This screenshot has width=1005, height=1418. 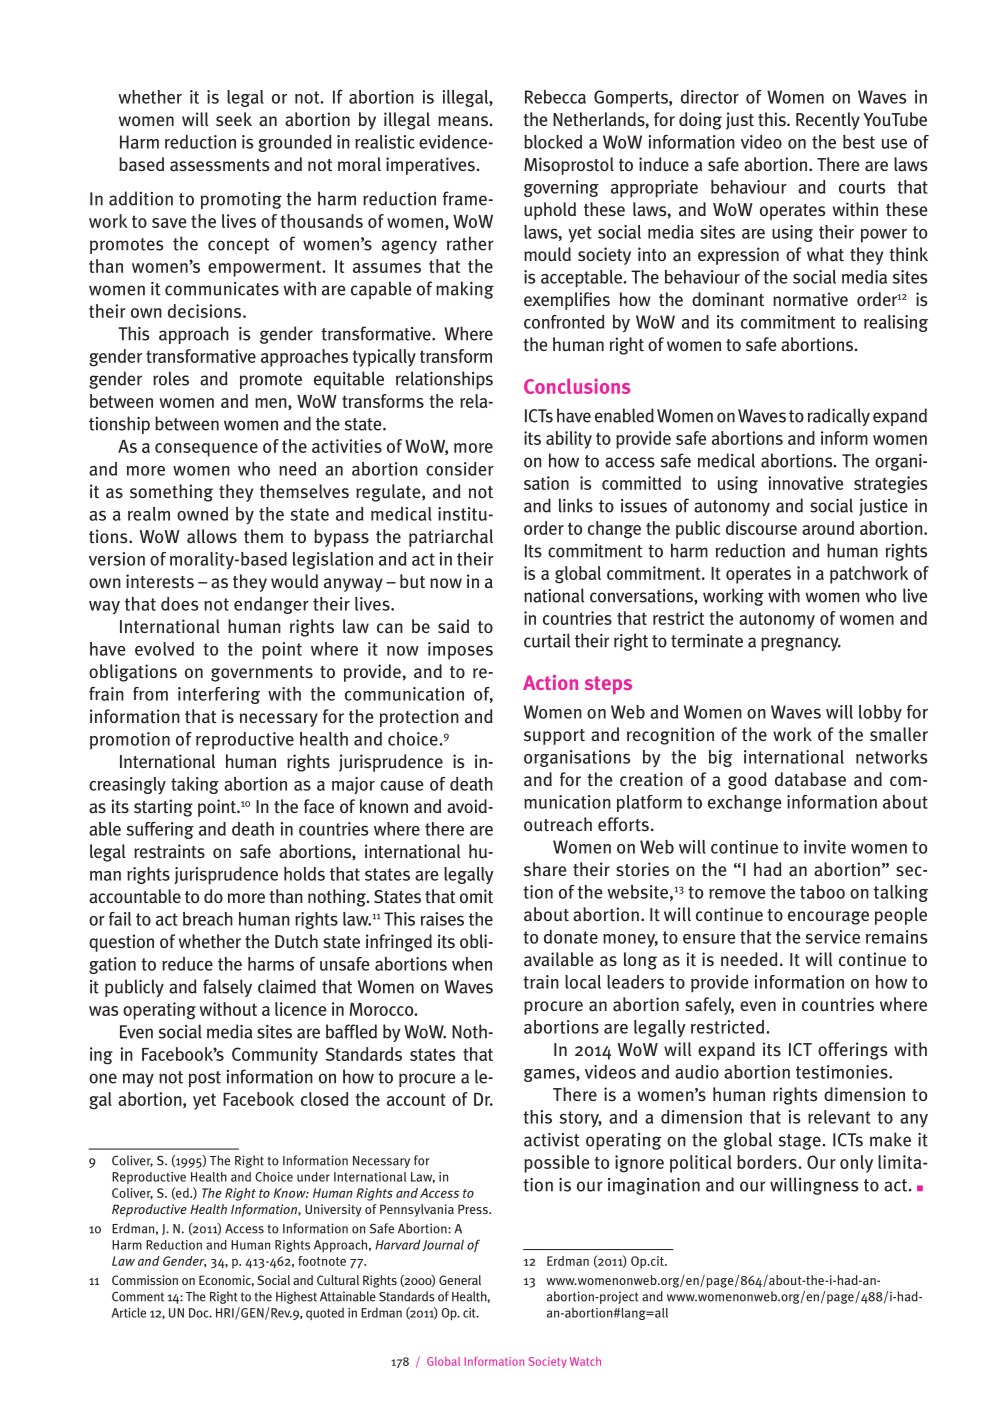 I want to click on support, so click(x=554, y=737).
